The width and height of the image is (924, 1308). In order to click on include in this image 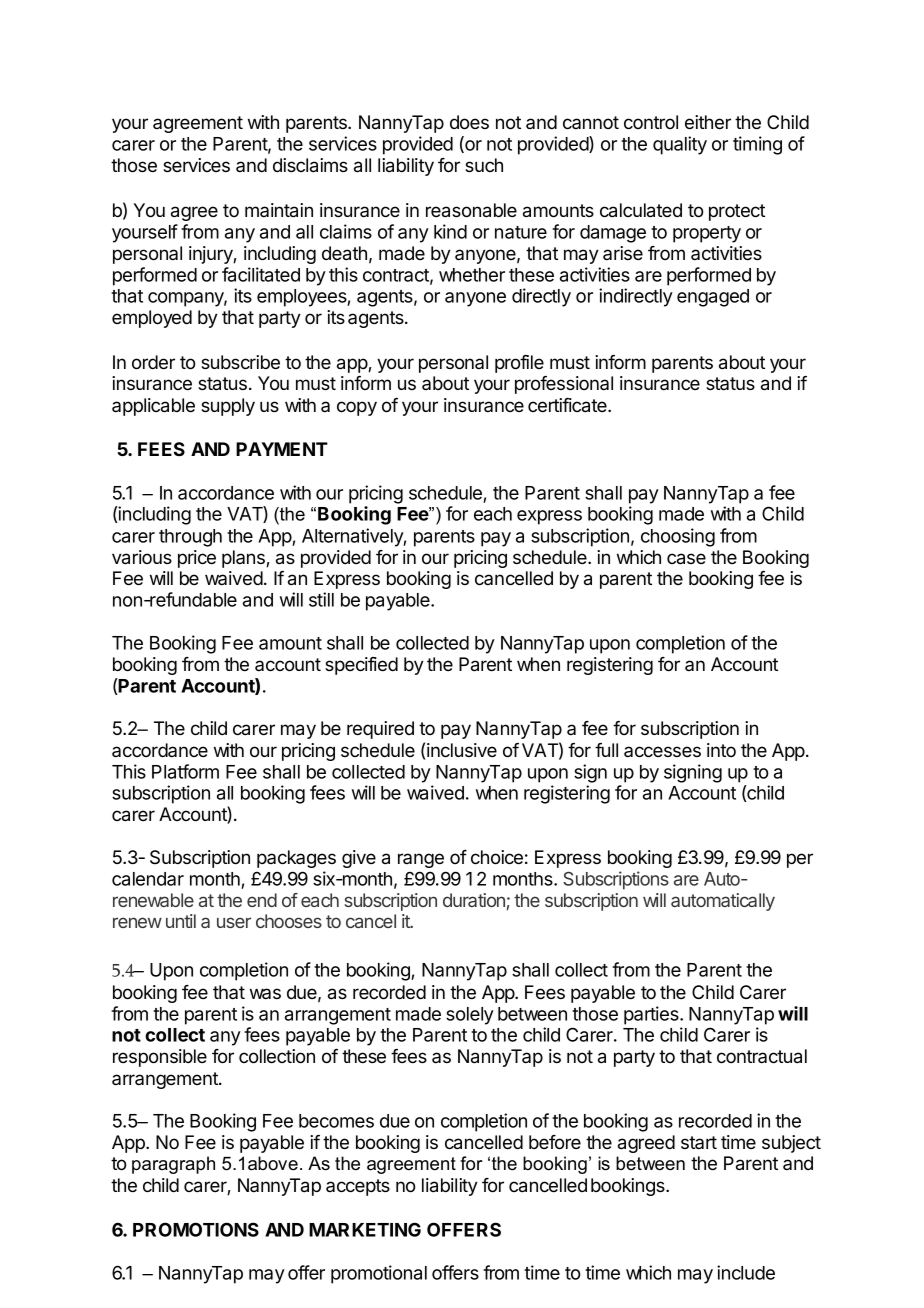, I will do `click(746, 1272)`.
